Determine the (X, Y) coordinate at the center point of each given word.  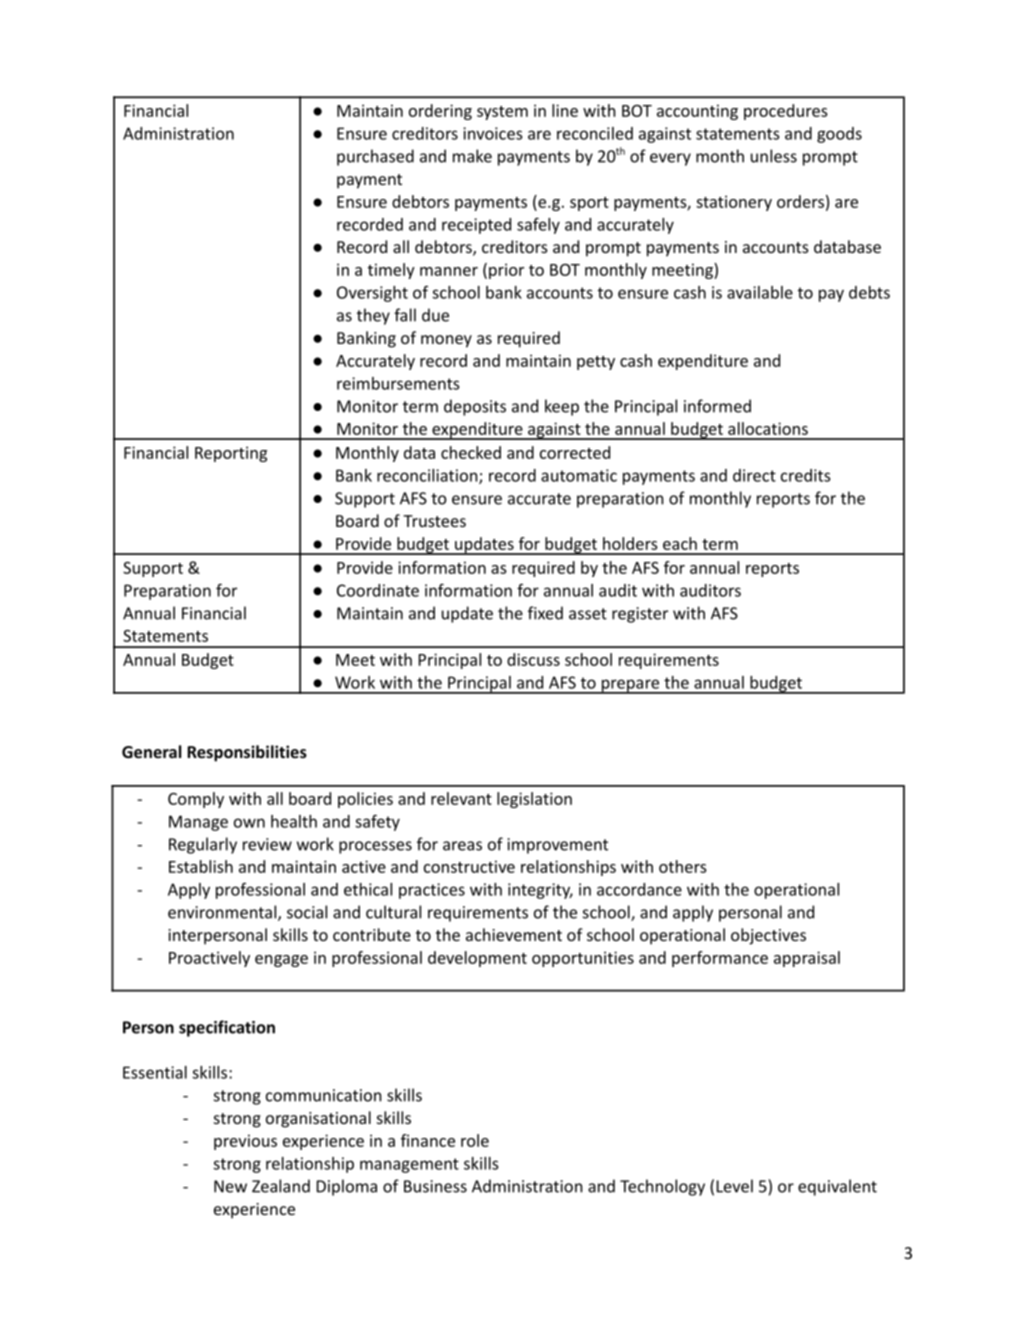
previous (245, 1142)
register (640, 615)
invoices (492, 133)
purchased (375, 157)
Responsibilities (247, 753)
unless (774, 156)
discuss (533, 659)
